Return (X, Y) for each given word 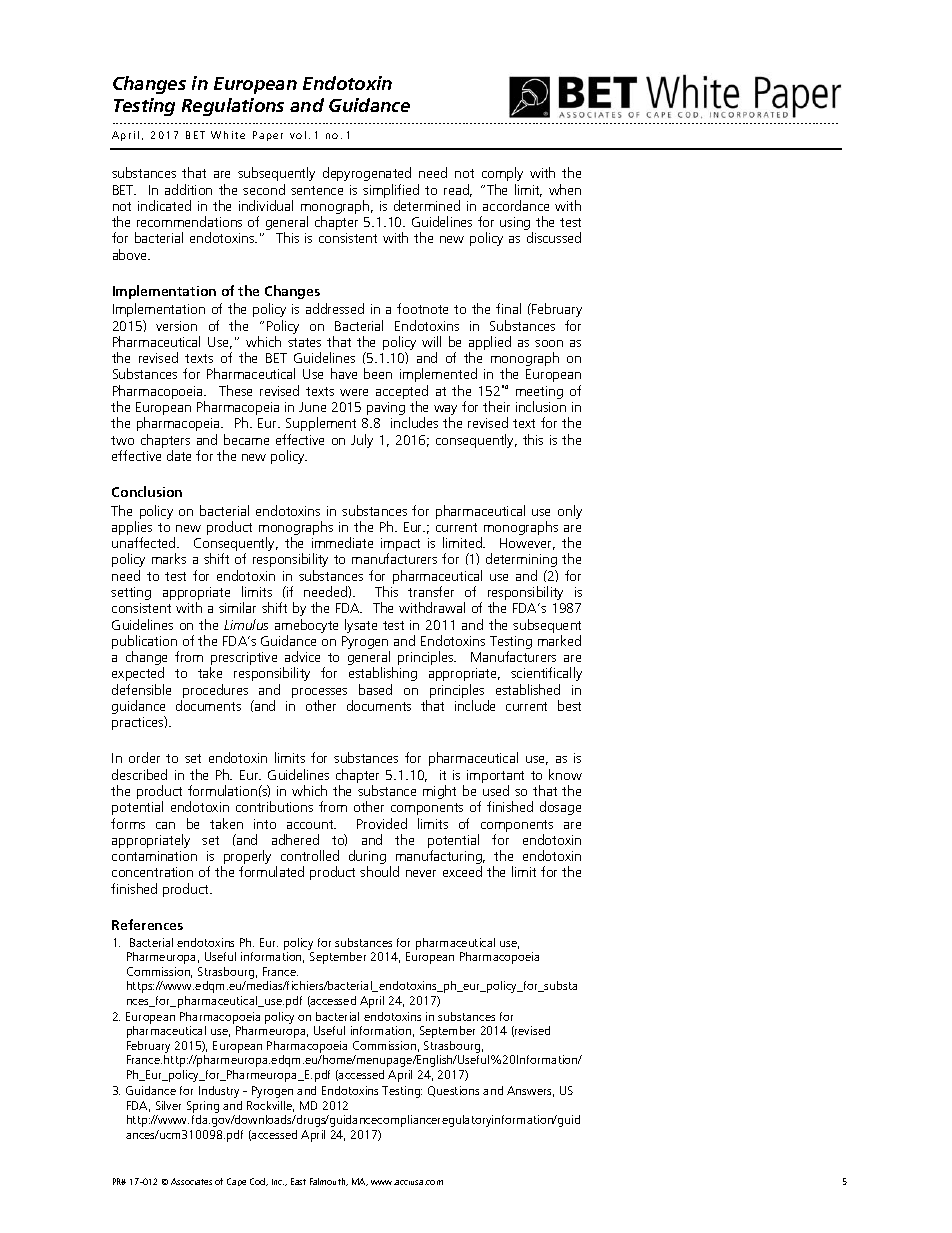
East (298, 1181)
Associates (191, 1181)
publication (145, 643)
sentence (317, 190)
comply (502, 174)
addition (188, 189)
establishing (383, 674)
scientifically (546, 674)
